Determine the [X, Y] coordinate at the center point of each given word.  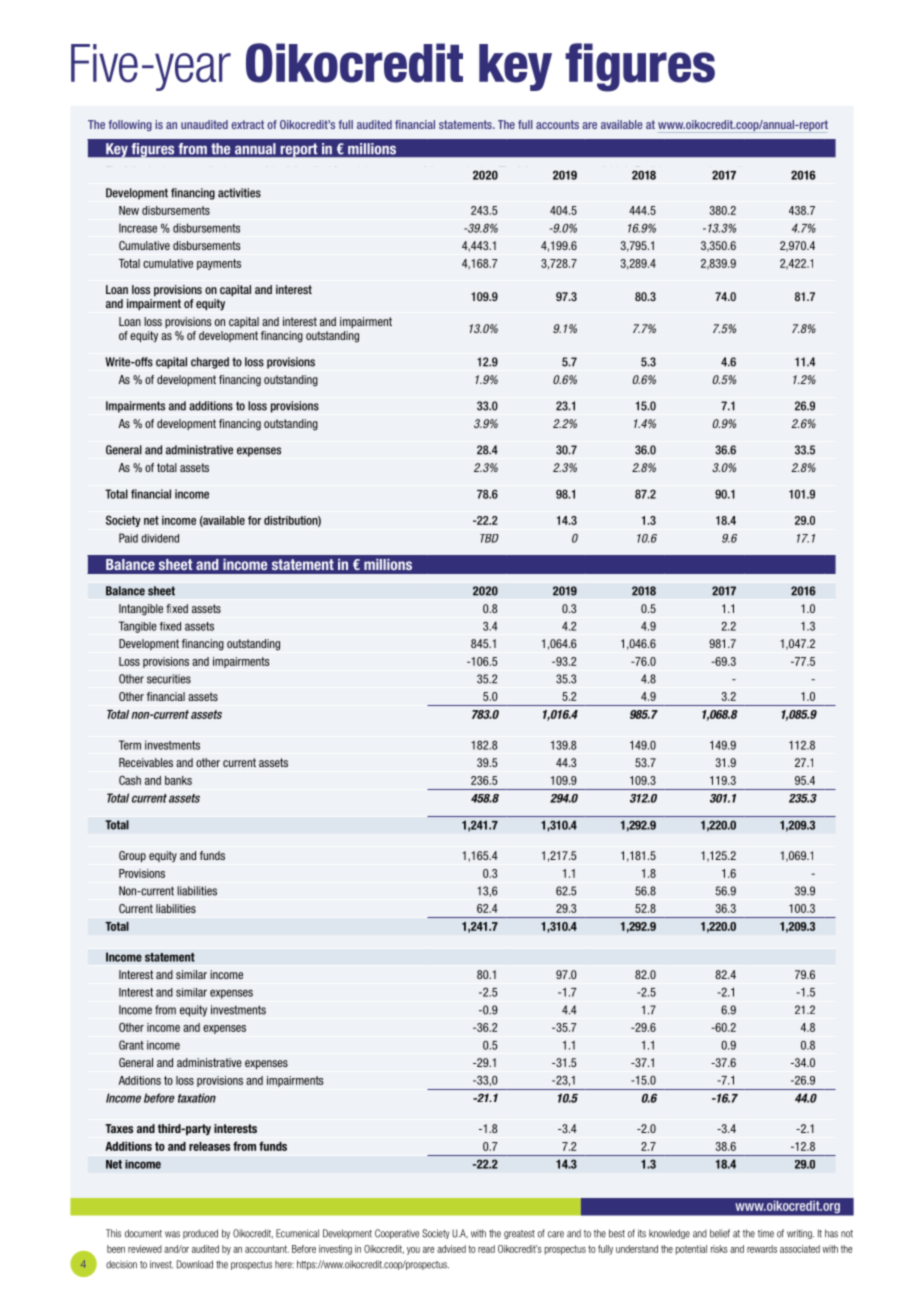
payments [219, 264]
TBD [489, 538]
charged [210, 363]
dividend [160, 538]
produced [200, 1234]
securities [169, 679]
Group [132, 856]
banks [178, 780]
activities [239, 193]
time [766, 1233]
